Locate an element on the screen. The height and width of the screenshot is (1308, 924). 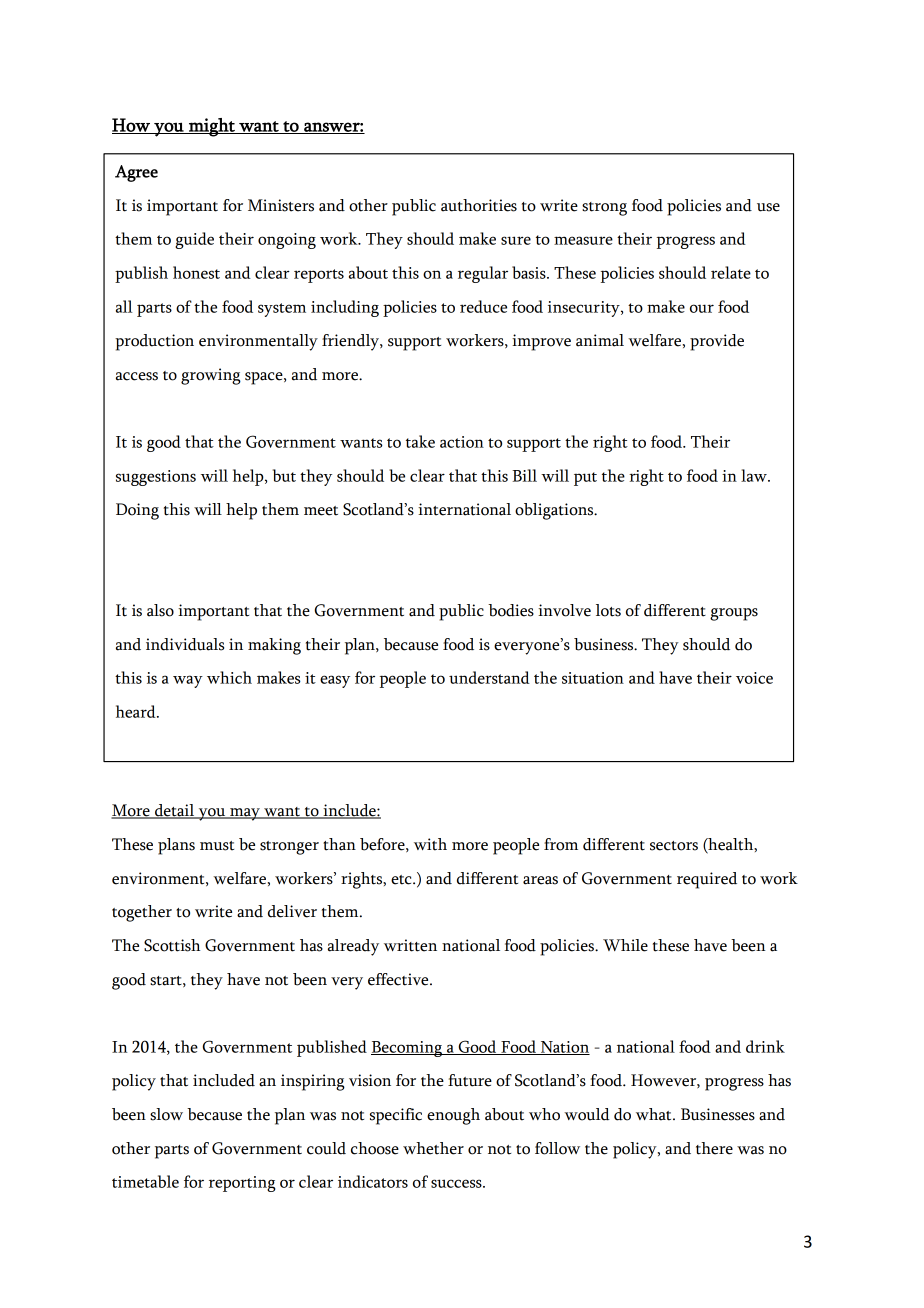
whether is located at coordinates (433, 1148).
